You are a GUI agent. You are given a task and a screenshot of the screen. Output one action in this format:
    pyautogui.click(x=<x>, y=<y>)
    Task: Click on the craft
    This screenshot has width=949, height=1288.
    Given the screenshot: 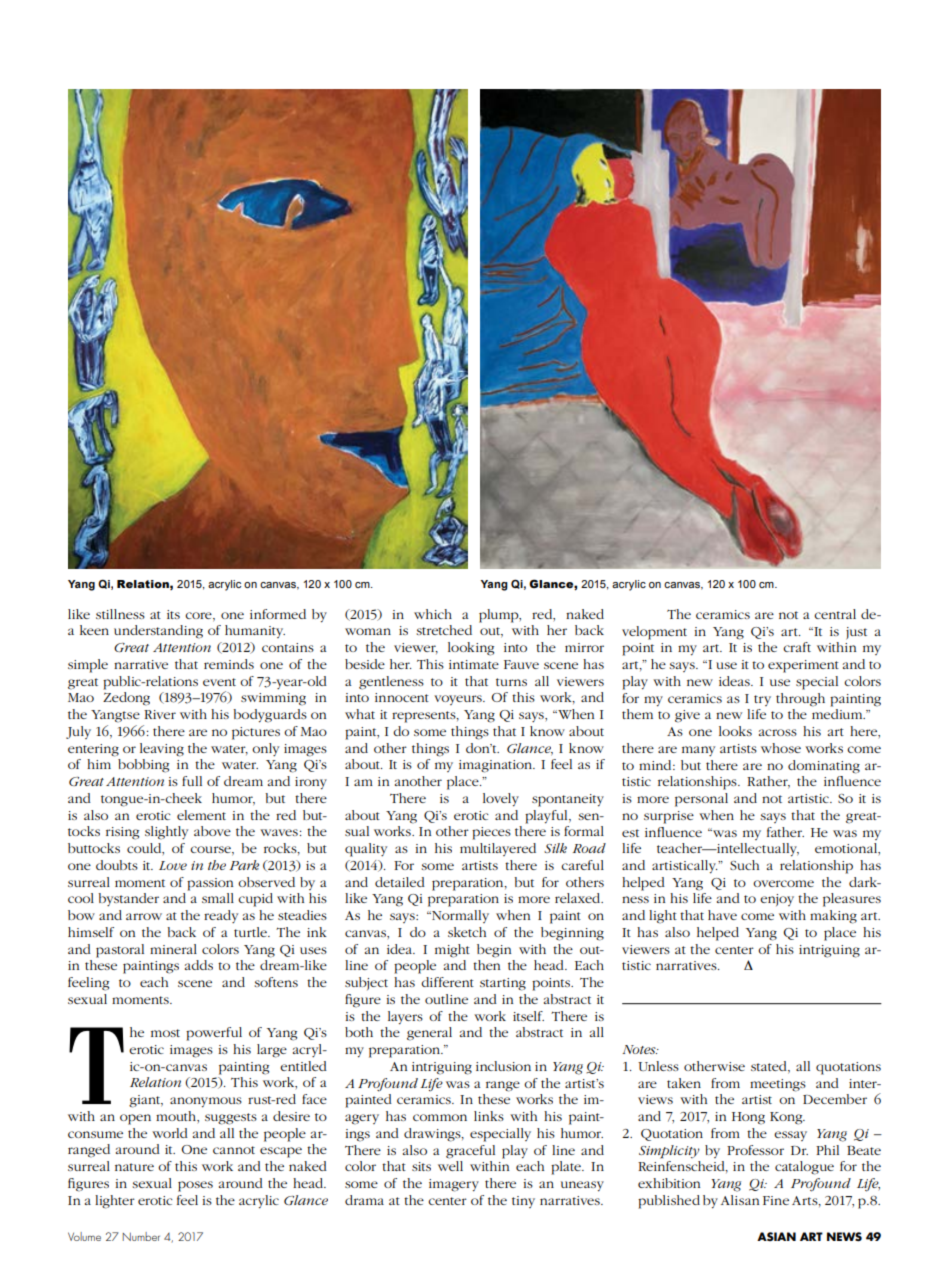 What is the action you would take?
    pyautogui.click(x=797, y=647)
